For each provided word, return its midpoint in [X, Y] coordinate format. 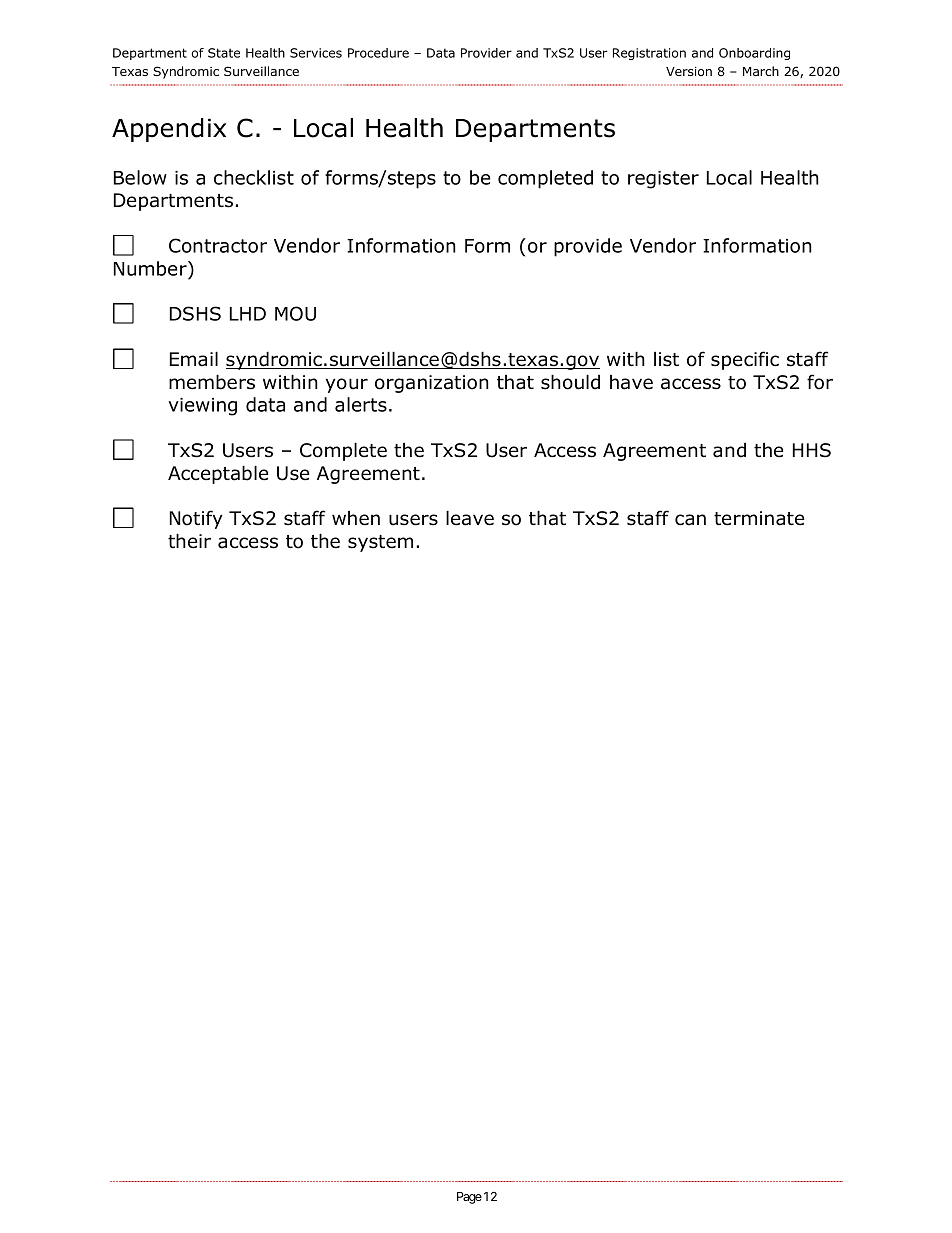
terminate [759, 518]
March [761, 71]
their [189, 541]
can [690, 520]
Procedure [378, 53]
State [224, 53]
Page [469, 1198]
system [380, 543]
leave [470, 518]
